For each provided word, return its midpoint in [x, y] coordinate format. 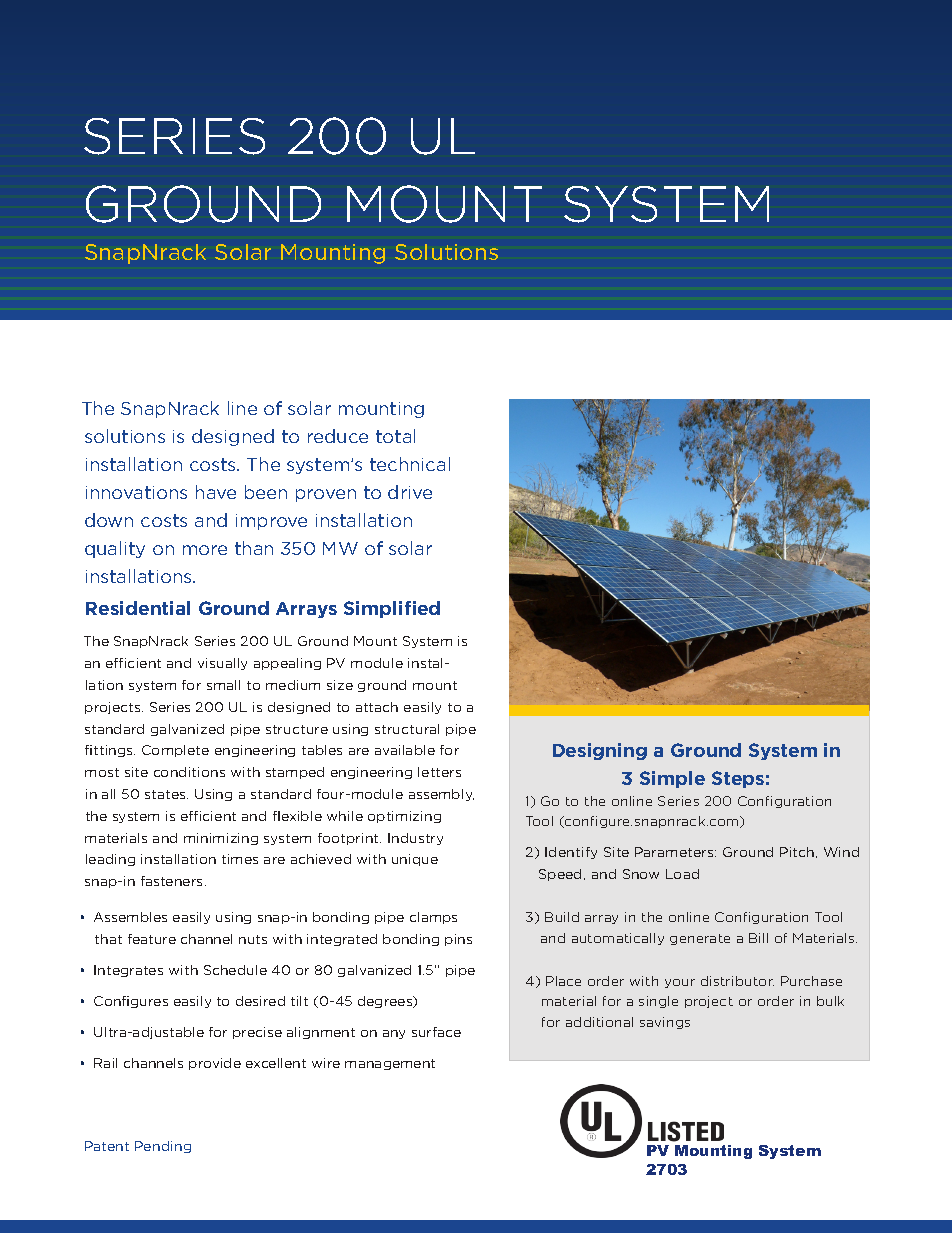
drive [410, 492]
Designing [600, 751]
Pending [163, 1147]
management [390, 1064]
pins [458, 940]
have [216, 492]
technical [410, 464]
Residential [138, 608]
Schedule [235, 970]
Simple [672, 779]
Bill [758, 938]
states [166, 794]
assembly [441, 795]
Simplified [392, 609]
